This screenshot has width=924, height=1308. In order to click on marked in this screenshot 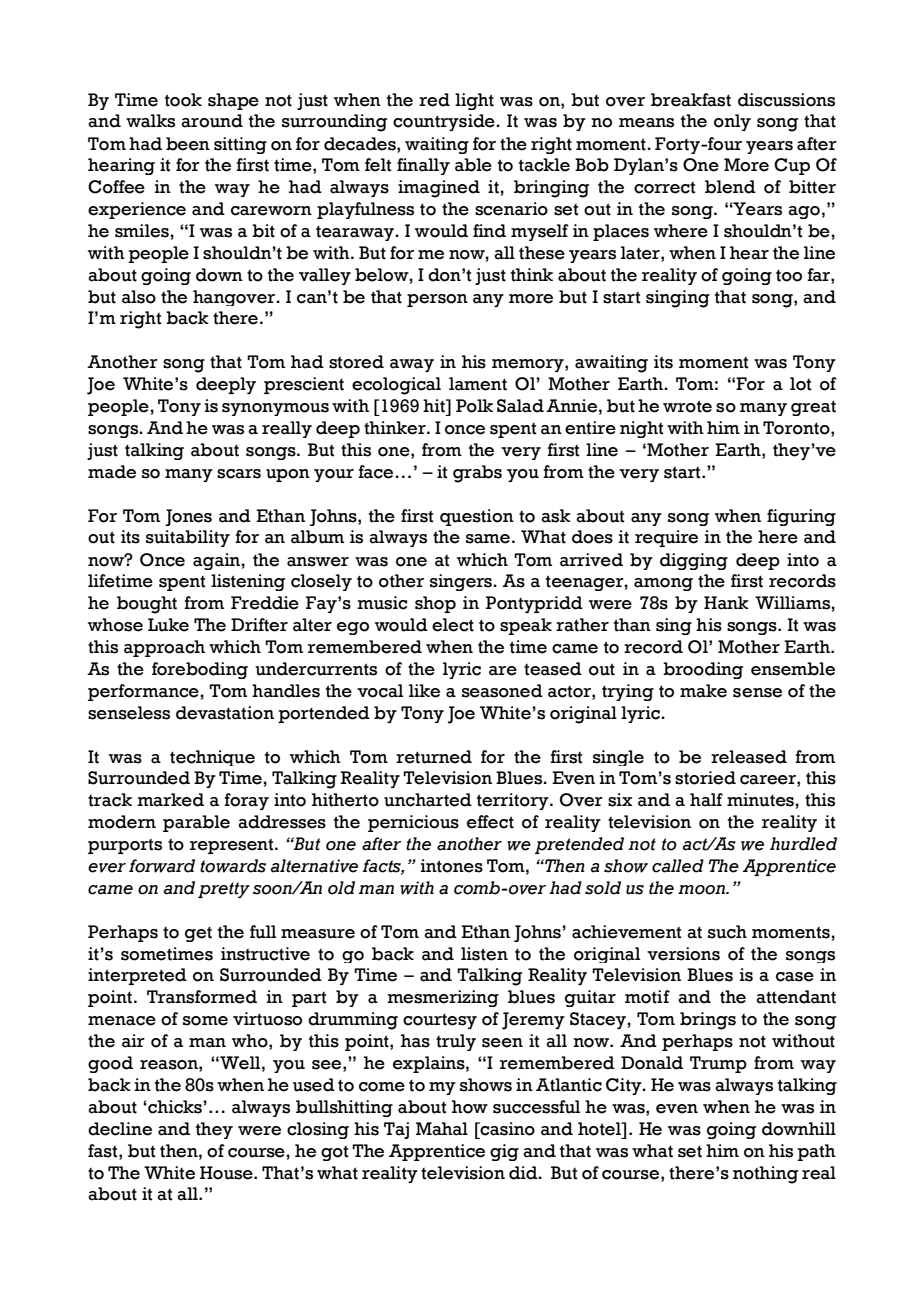, I will do `click(170, 800)`.
